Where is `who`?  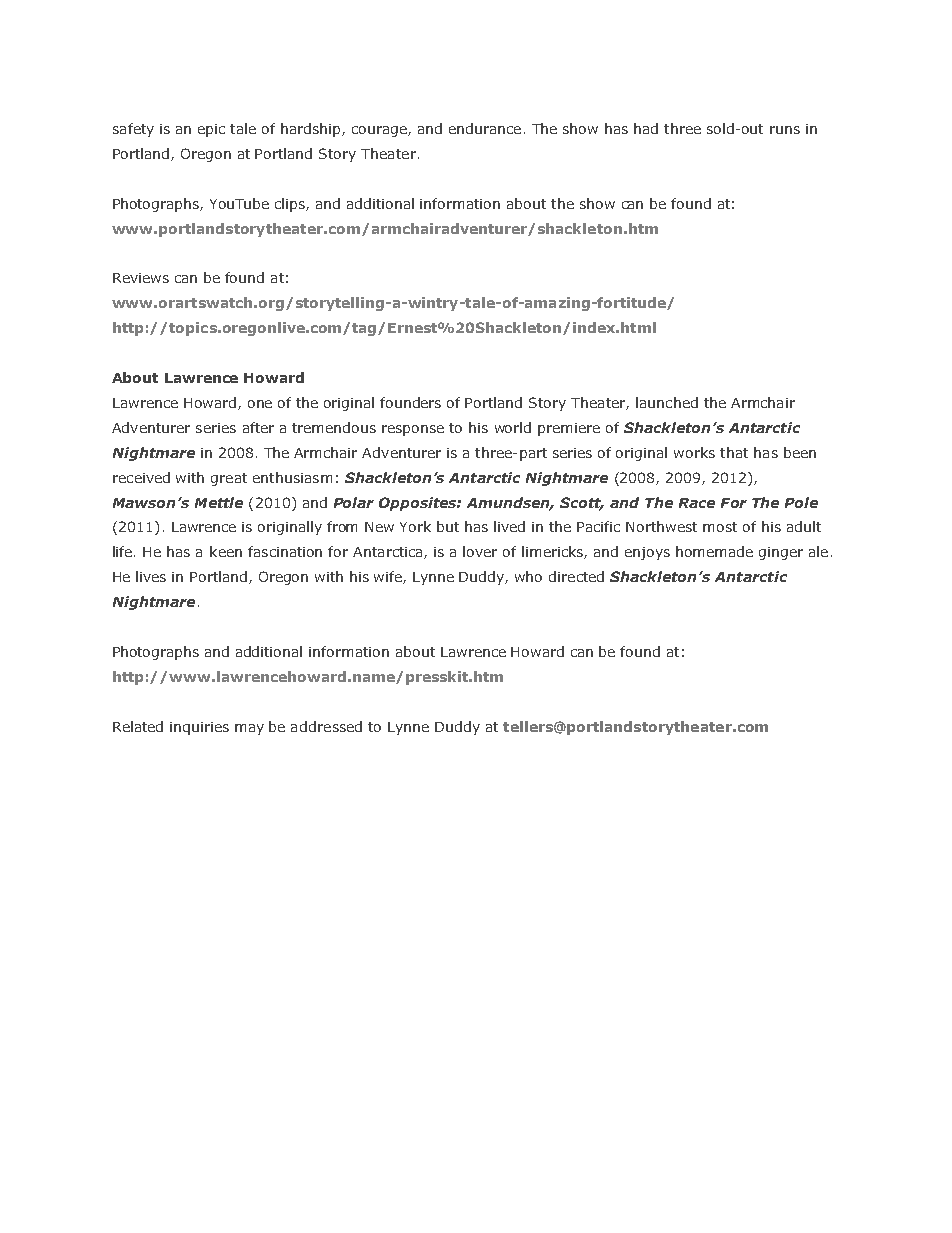
who is located at coordinates (528, 576).
